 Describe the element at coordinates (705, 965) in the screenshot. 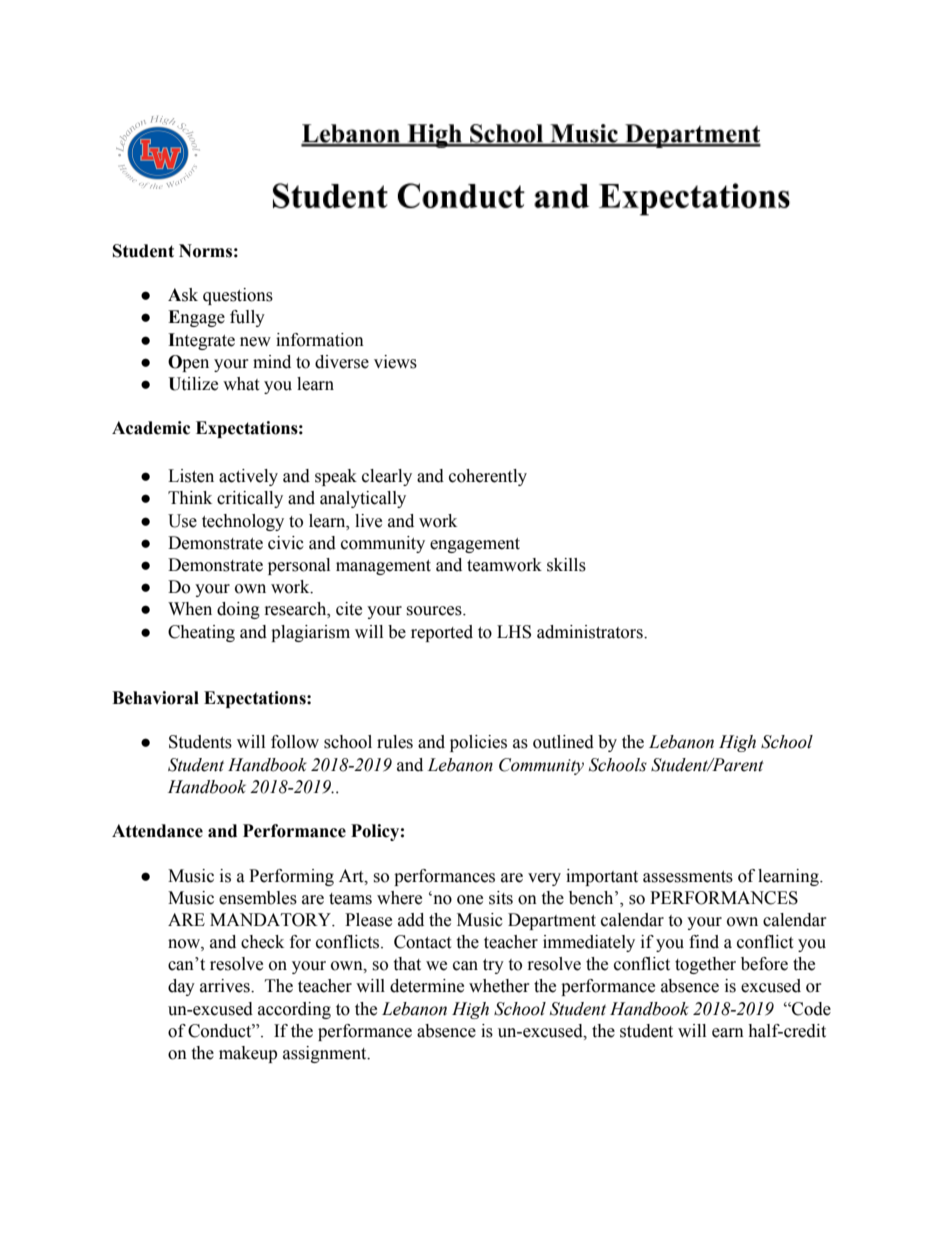

I see `together` at that location.
